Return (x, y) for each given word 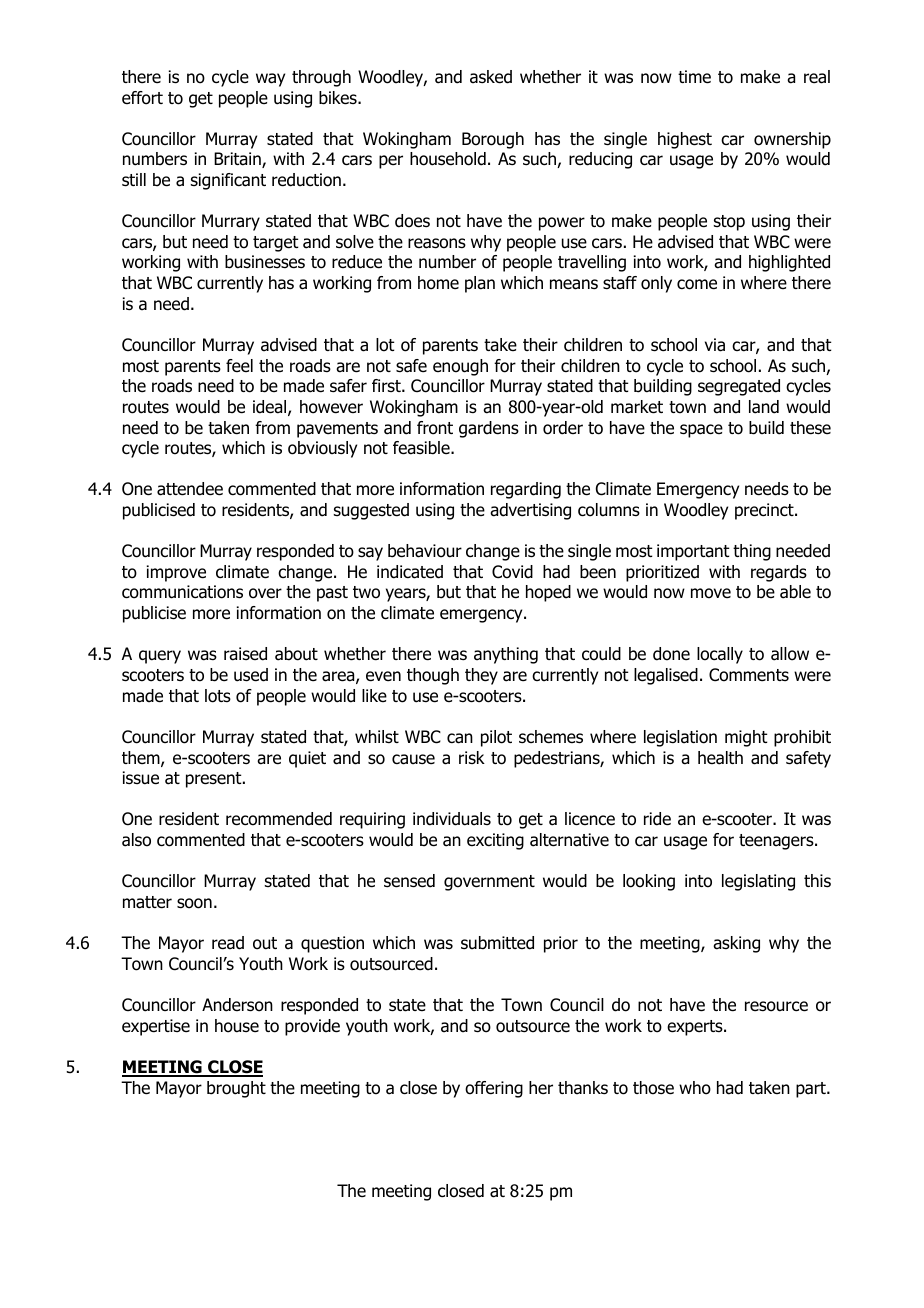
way (270, 80)
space (701, 431)
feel (239, 365)
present (215, 780)
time (694, 77)
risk (472, 757)
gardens (489, 429)
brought (236, 1089)
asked (491, 77)
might (746, 738)
